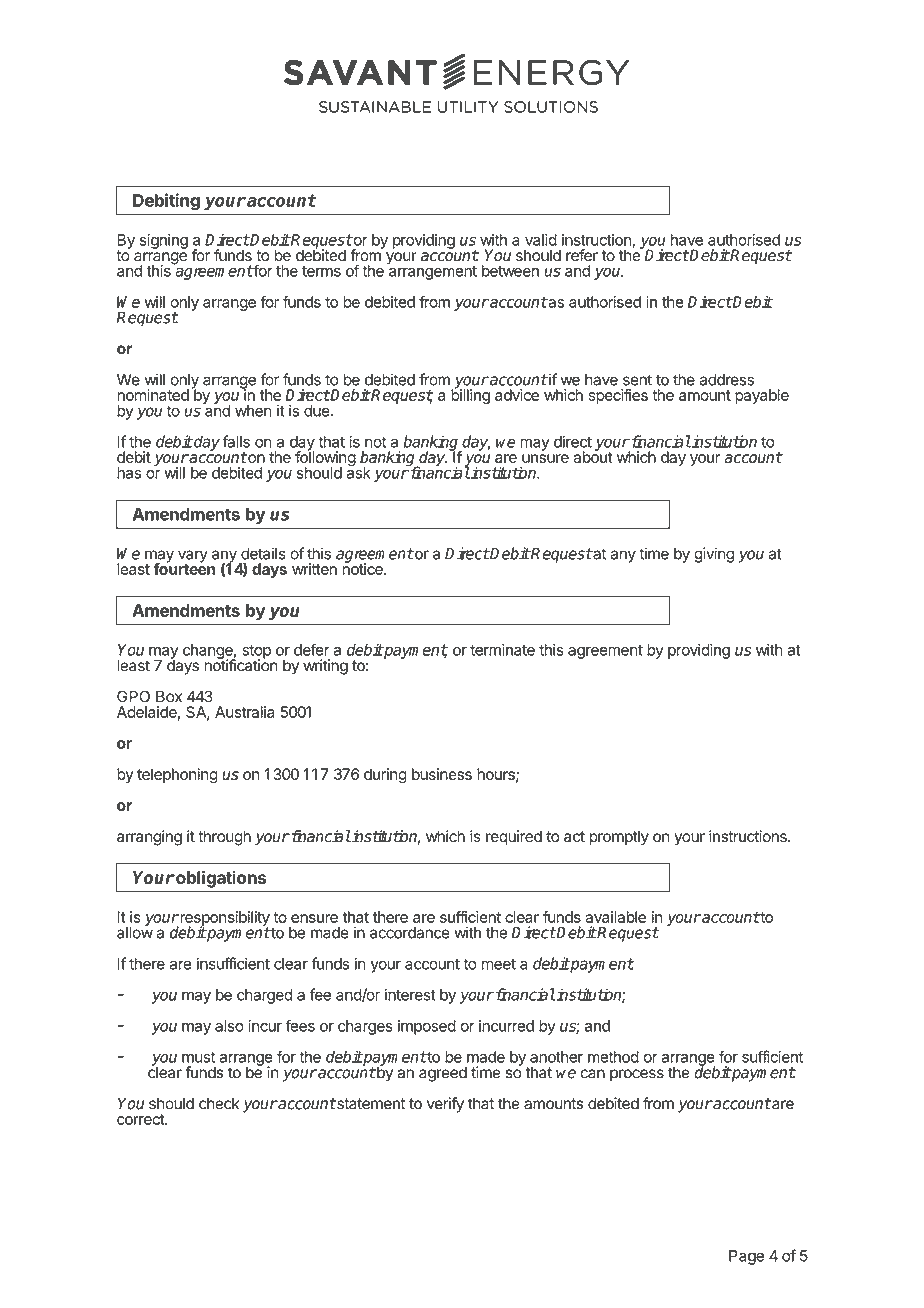 This screenshot has width=924, height=1308. I want to click on between, so click(510, 271).
